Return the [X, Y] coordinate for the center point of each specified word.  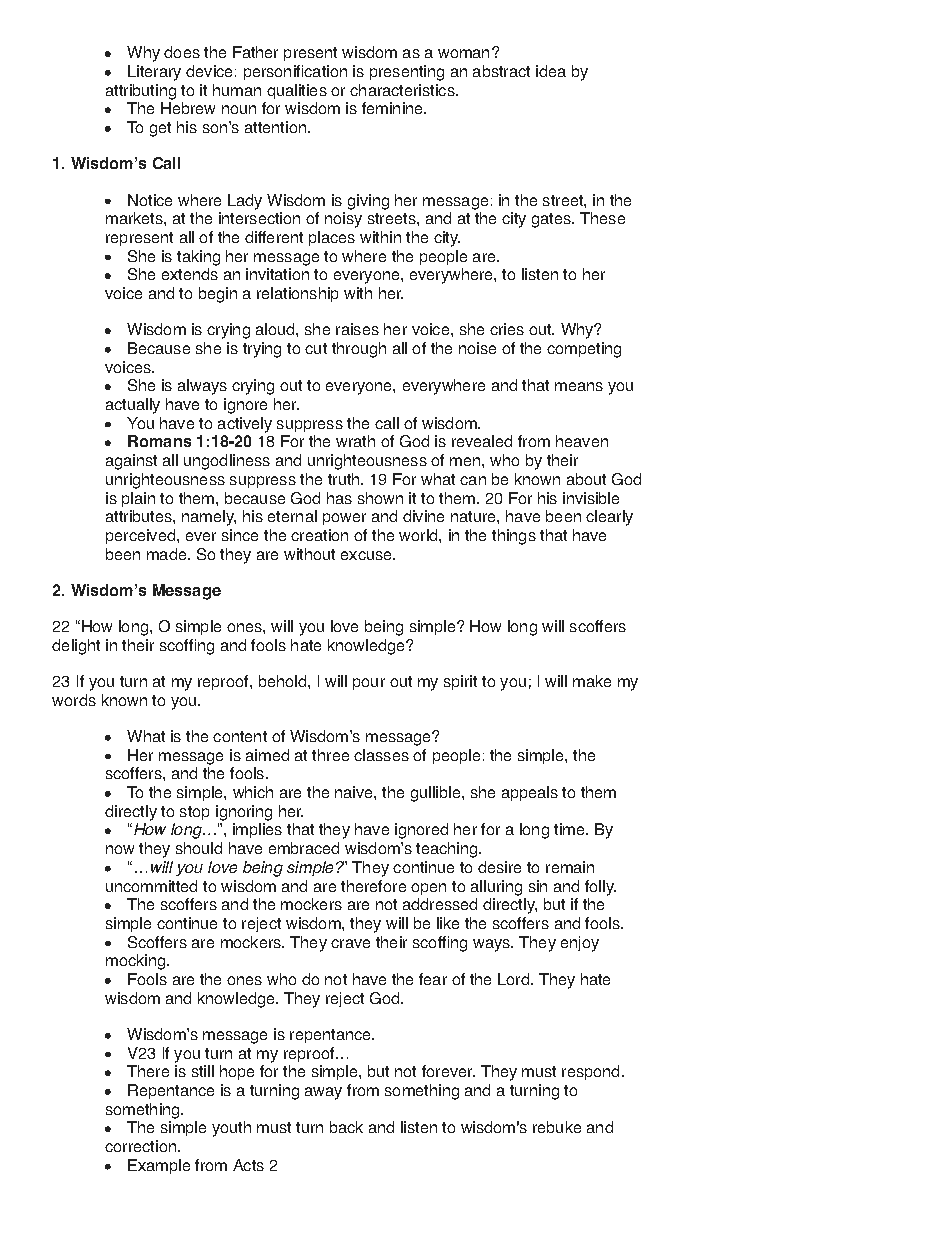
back [346, 1127]
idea [551, 71]
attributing [141, 92]
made [168, 554]
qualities [297, 91]
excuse [367, 555]
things [514, 537]
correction [142, 1146]
